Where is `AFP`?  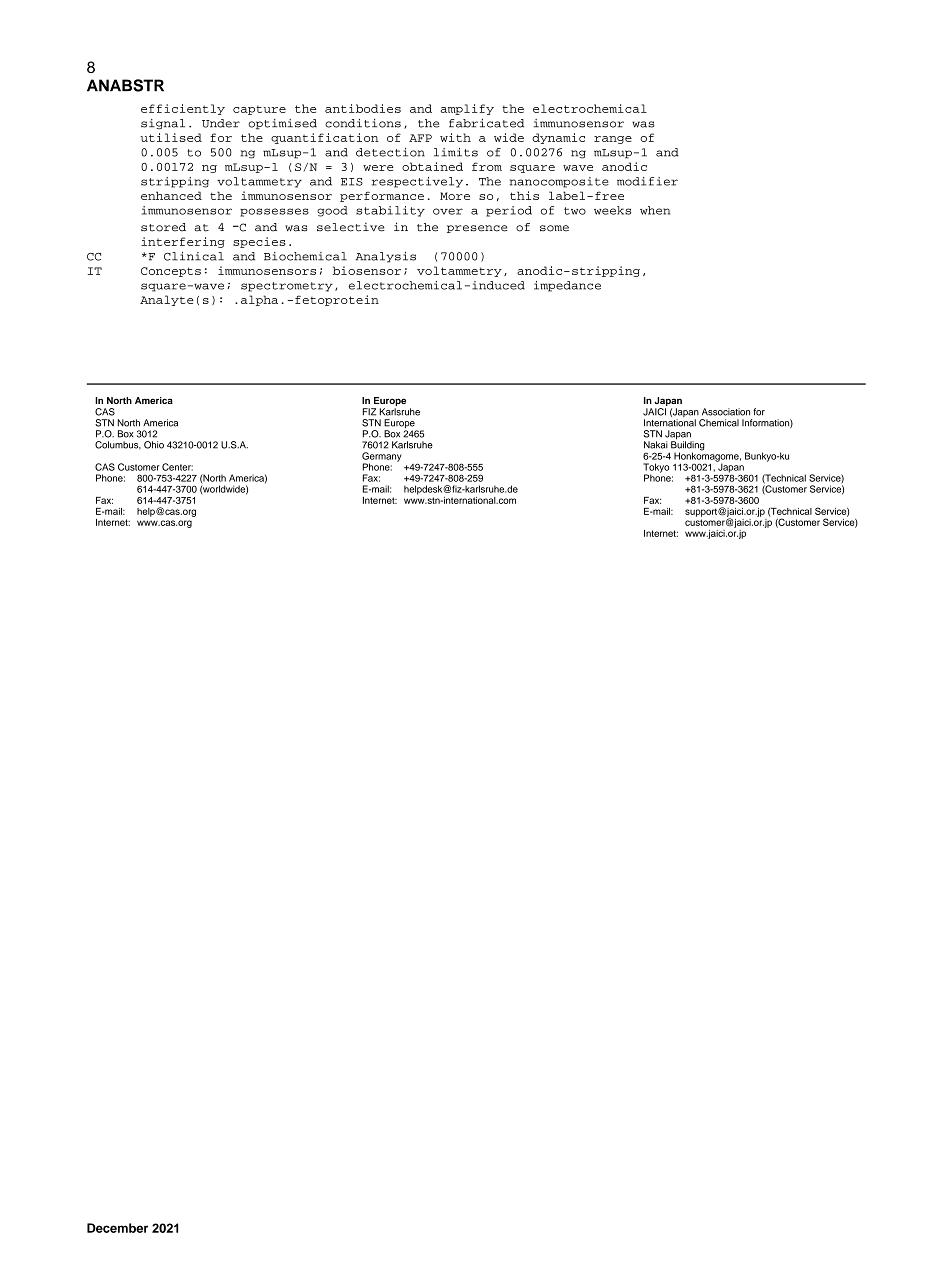 AFP is located at coordinates (420, 138).
